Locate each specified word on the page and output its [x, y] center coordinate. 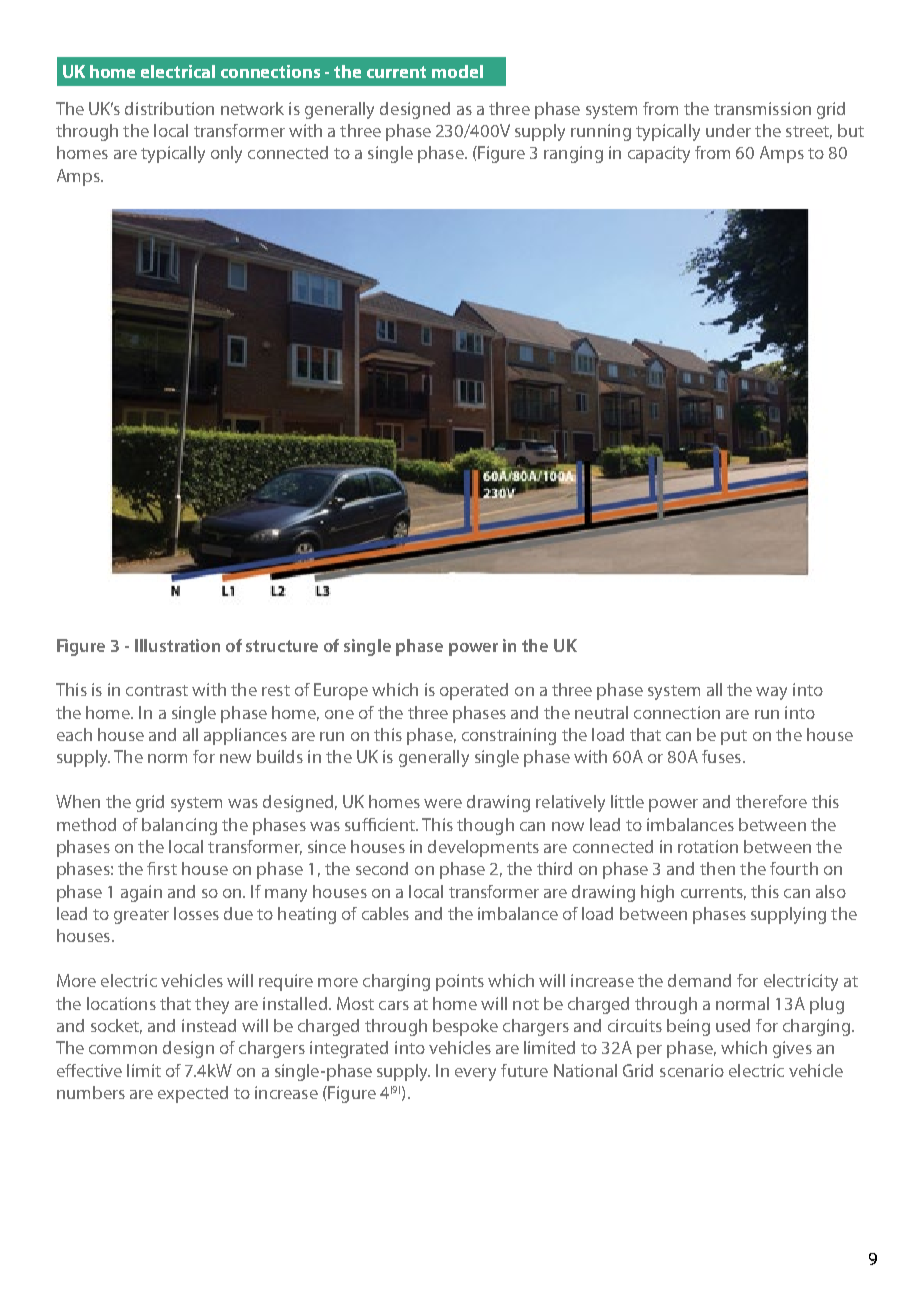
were [443, 803]
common [123, 1049]
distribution [169, 108]
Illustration [177, 645]
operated [474, 691]
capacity [659, 154]
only [226, 154]
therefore [771, 801]
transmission [762, 108]
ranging [573, 154]
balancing [179, 826]
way [771, 693]
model [457, 71]
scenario [692, 1070]
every [475, 1074]
